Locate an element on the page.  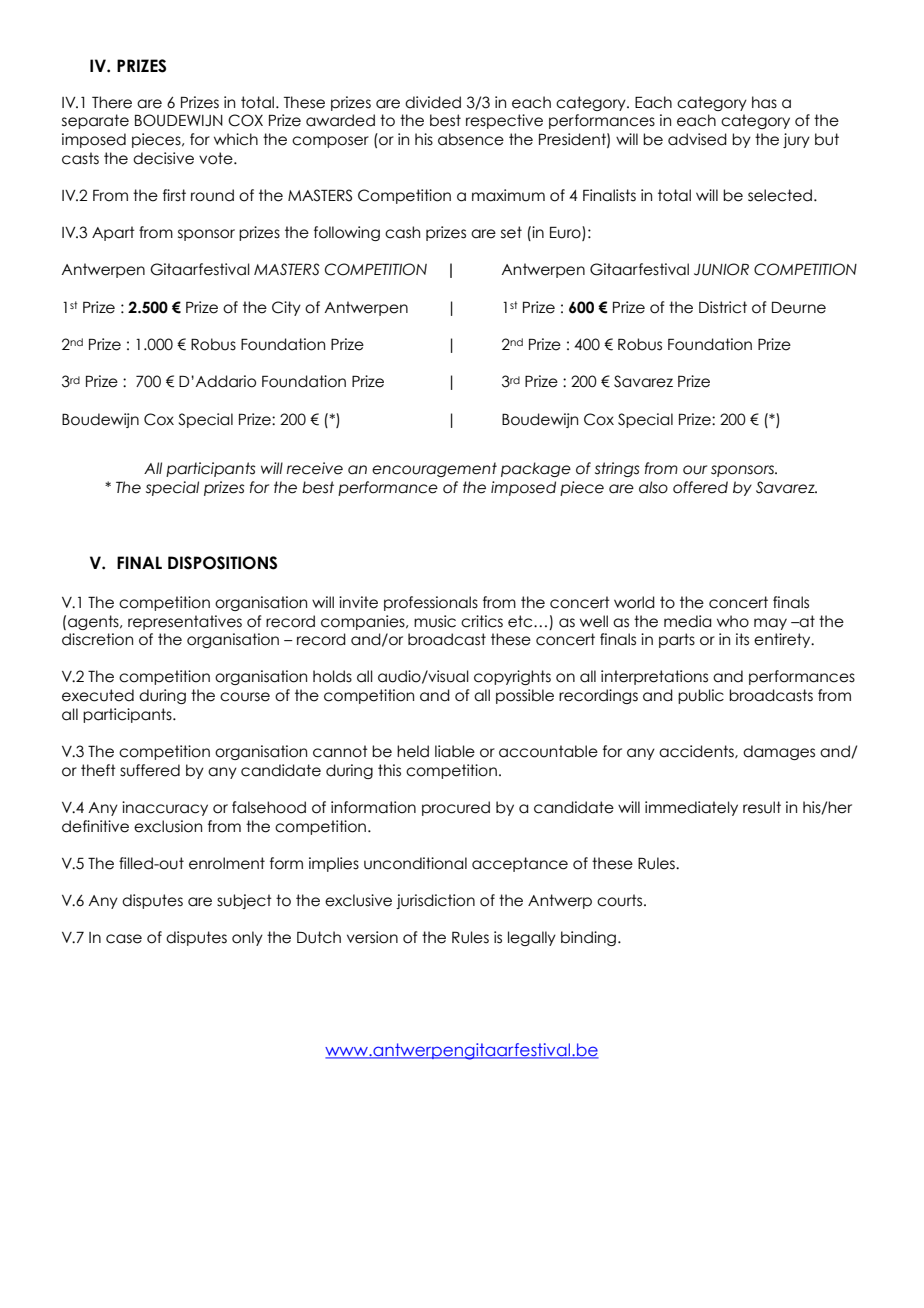
encouragement is located at coordinates (434, 469).
